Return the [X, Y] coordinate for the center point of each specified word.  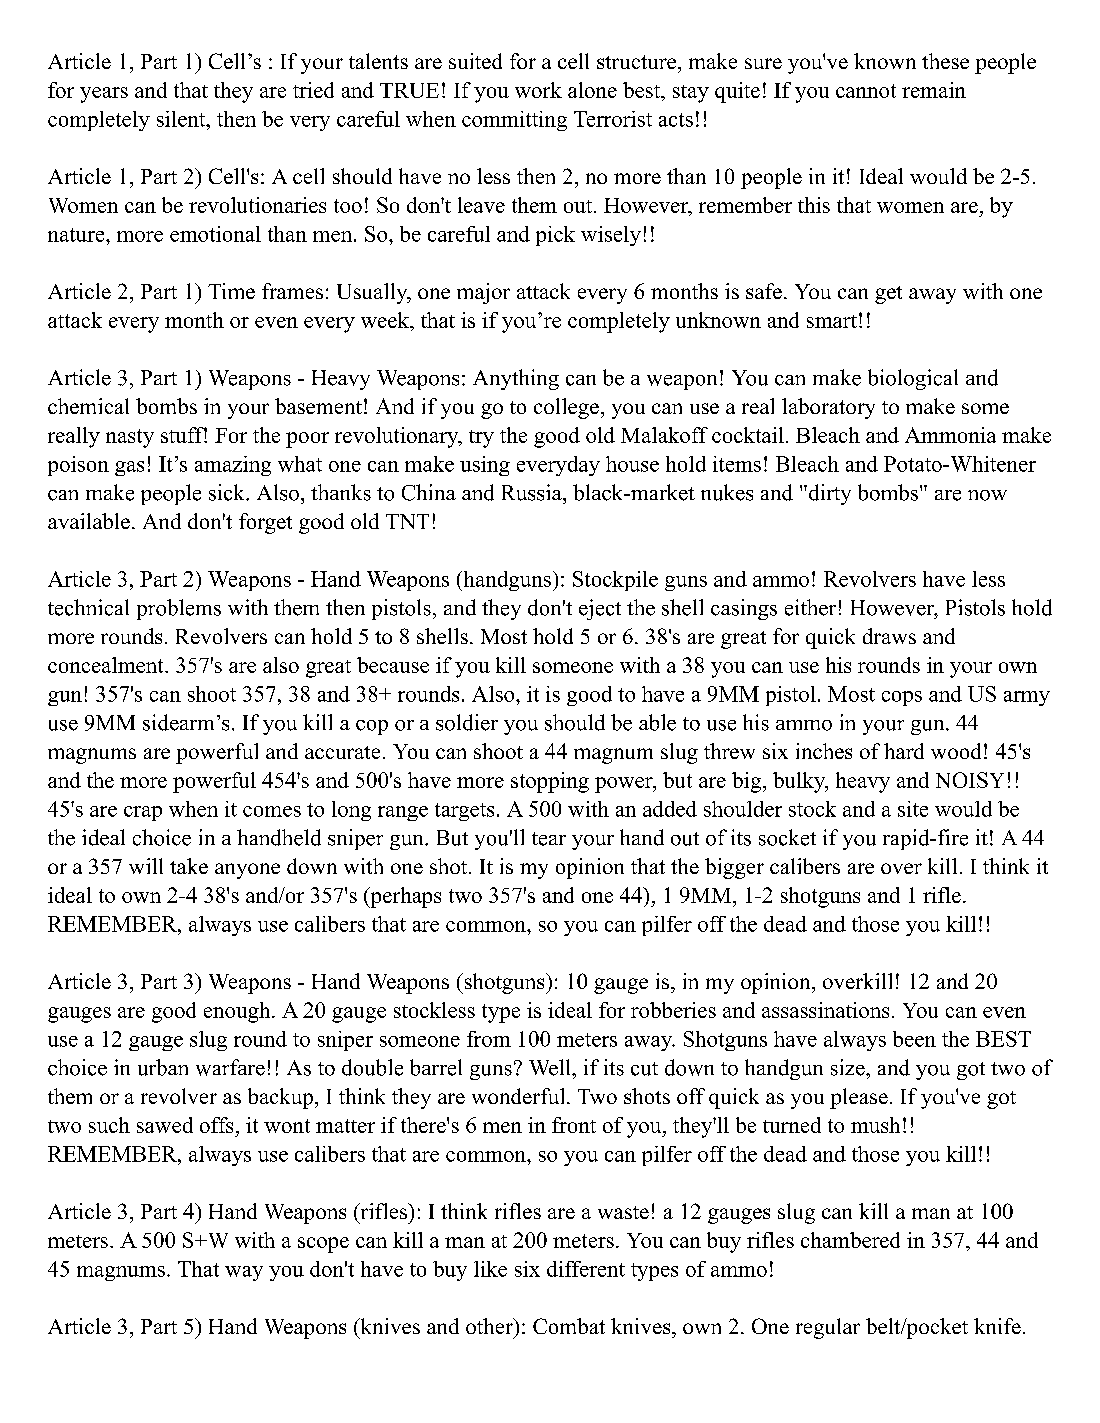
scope [323, 1245]
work [538, 90]
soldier [467, 722]
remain [934, 90]
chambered [850, 1240]
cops [902, 698]
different [586, 1269]
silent [182, 119]
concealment [107, 665]
